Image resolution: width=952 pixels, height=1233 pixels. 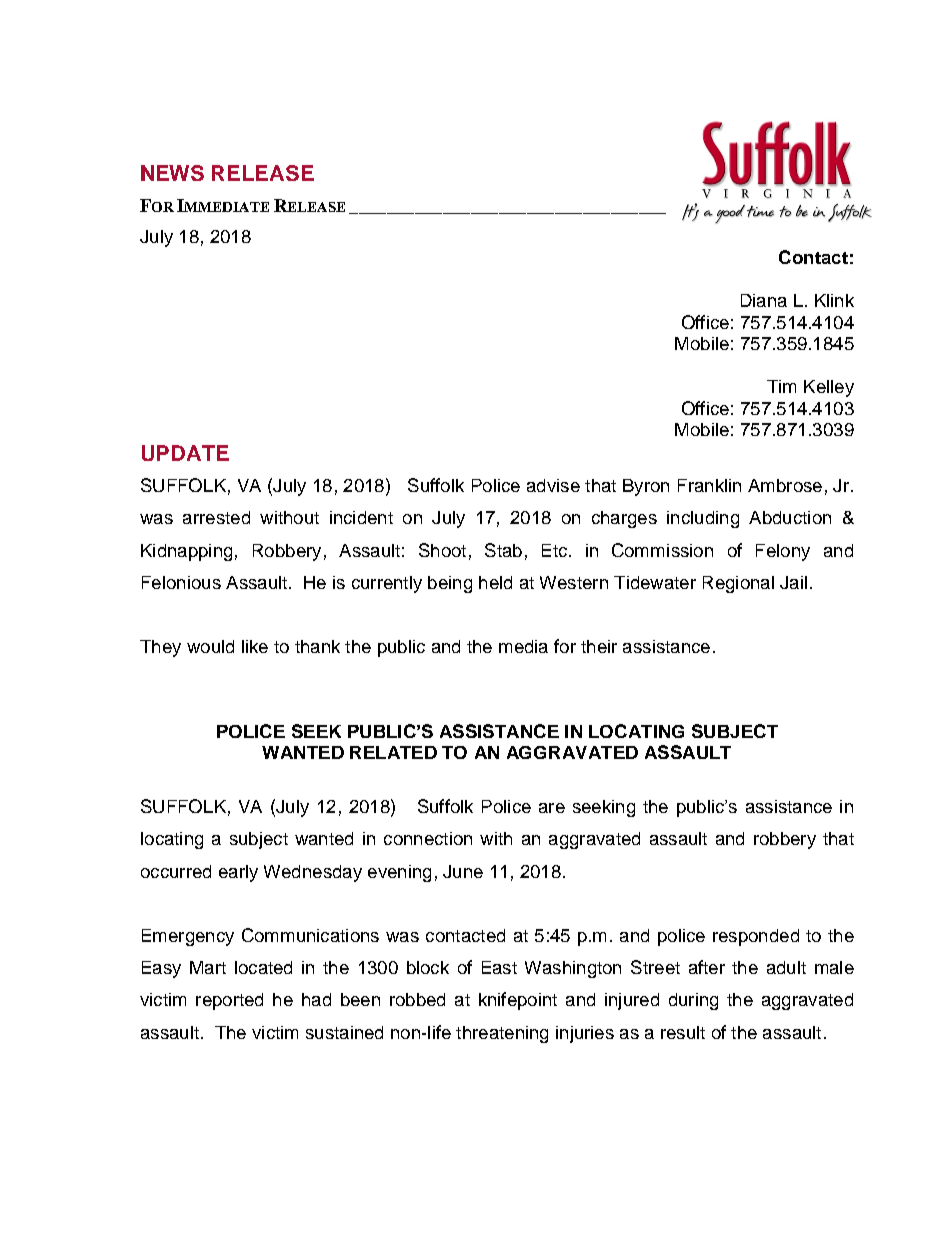 I want to click on NEWS, so click(x=172, y=173).
